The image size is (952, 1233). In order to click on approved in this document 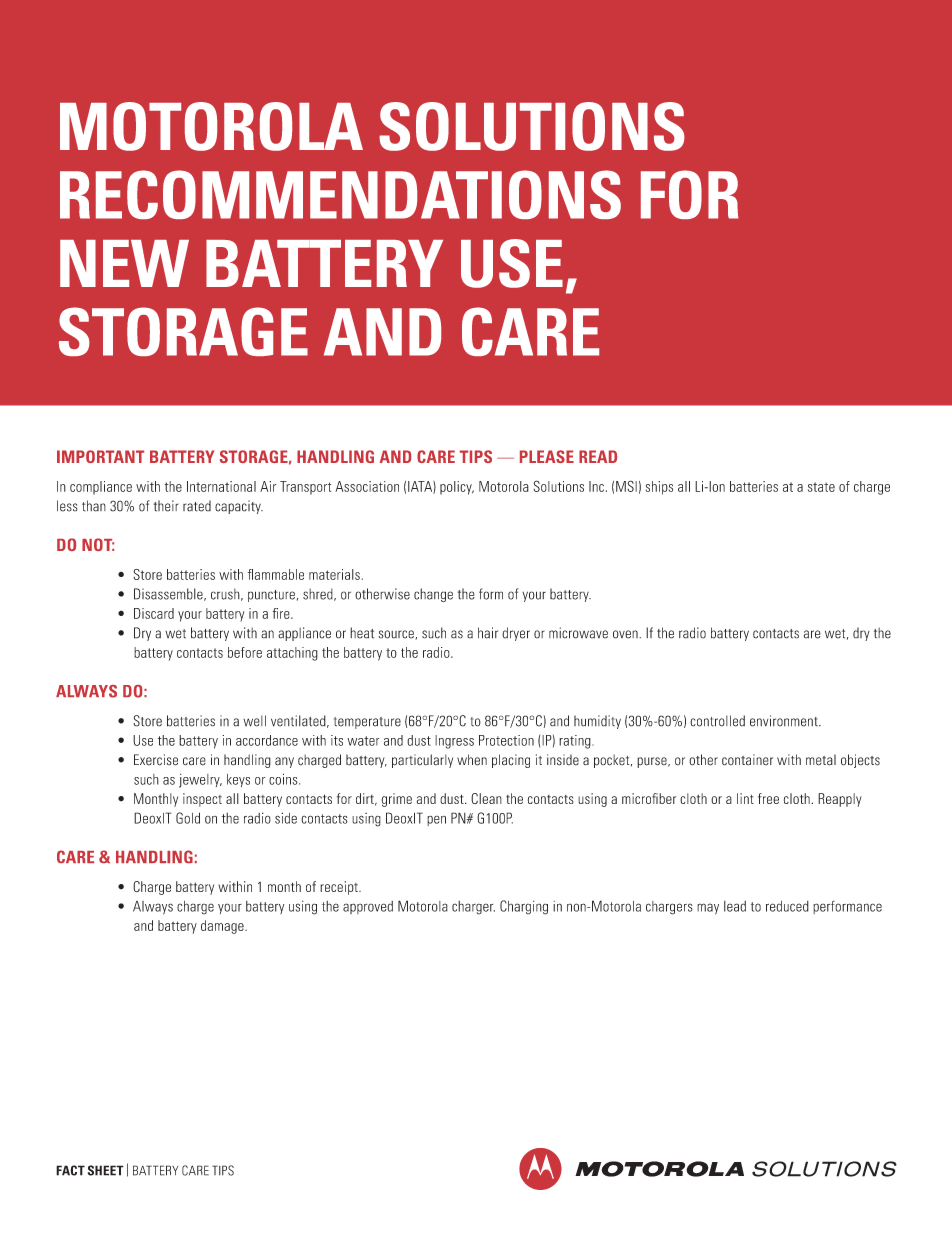, I will do `click(368, 907)`.
